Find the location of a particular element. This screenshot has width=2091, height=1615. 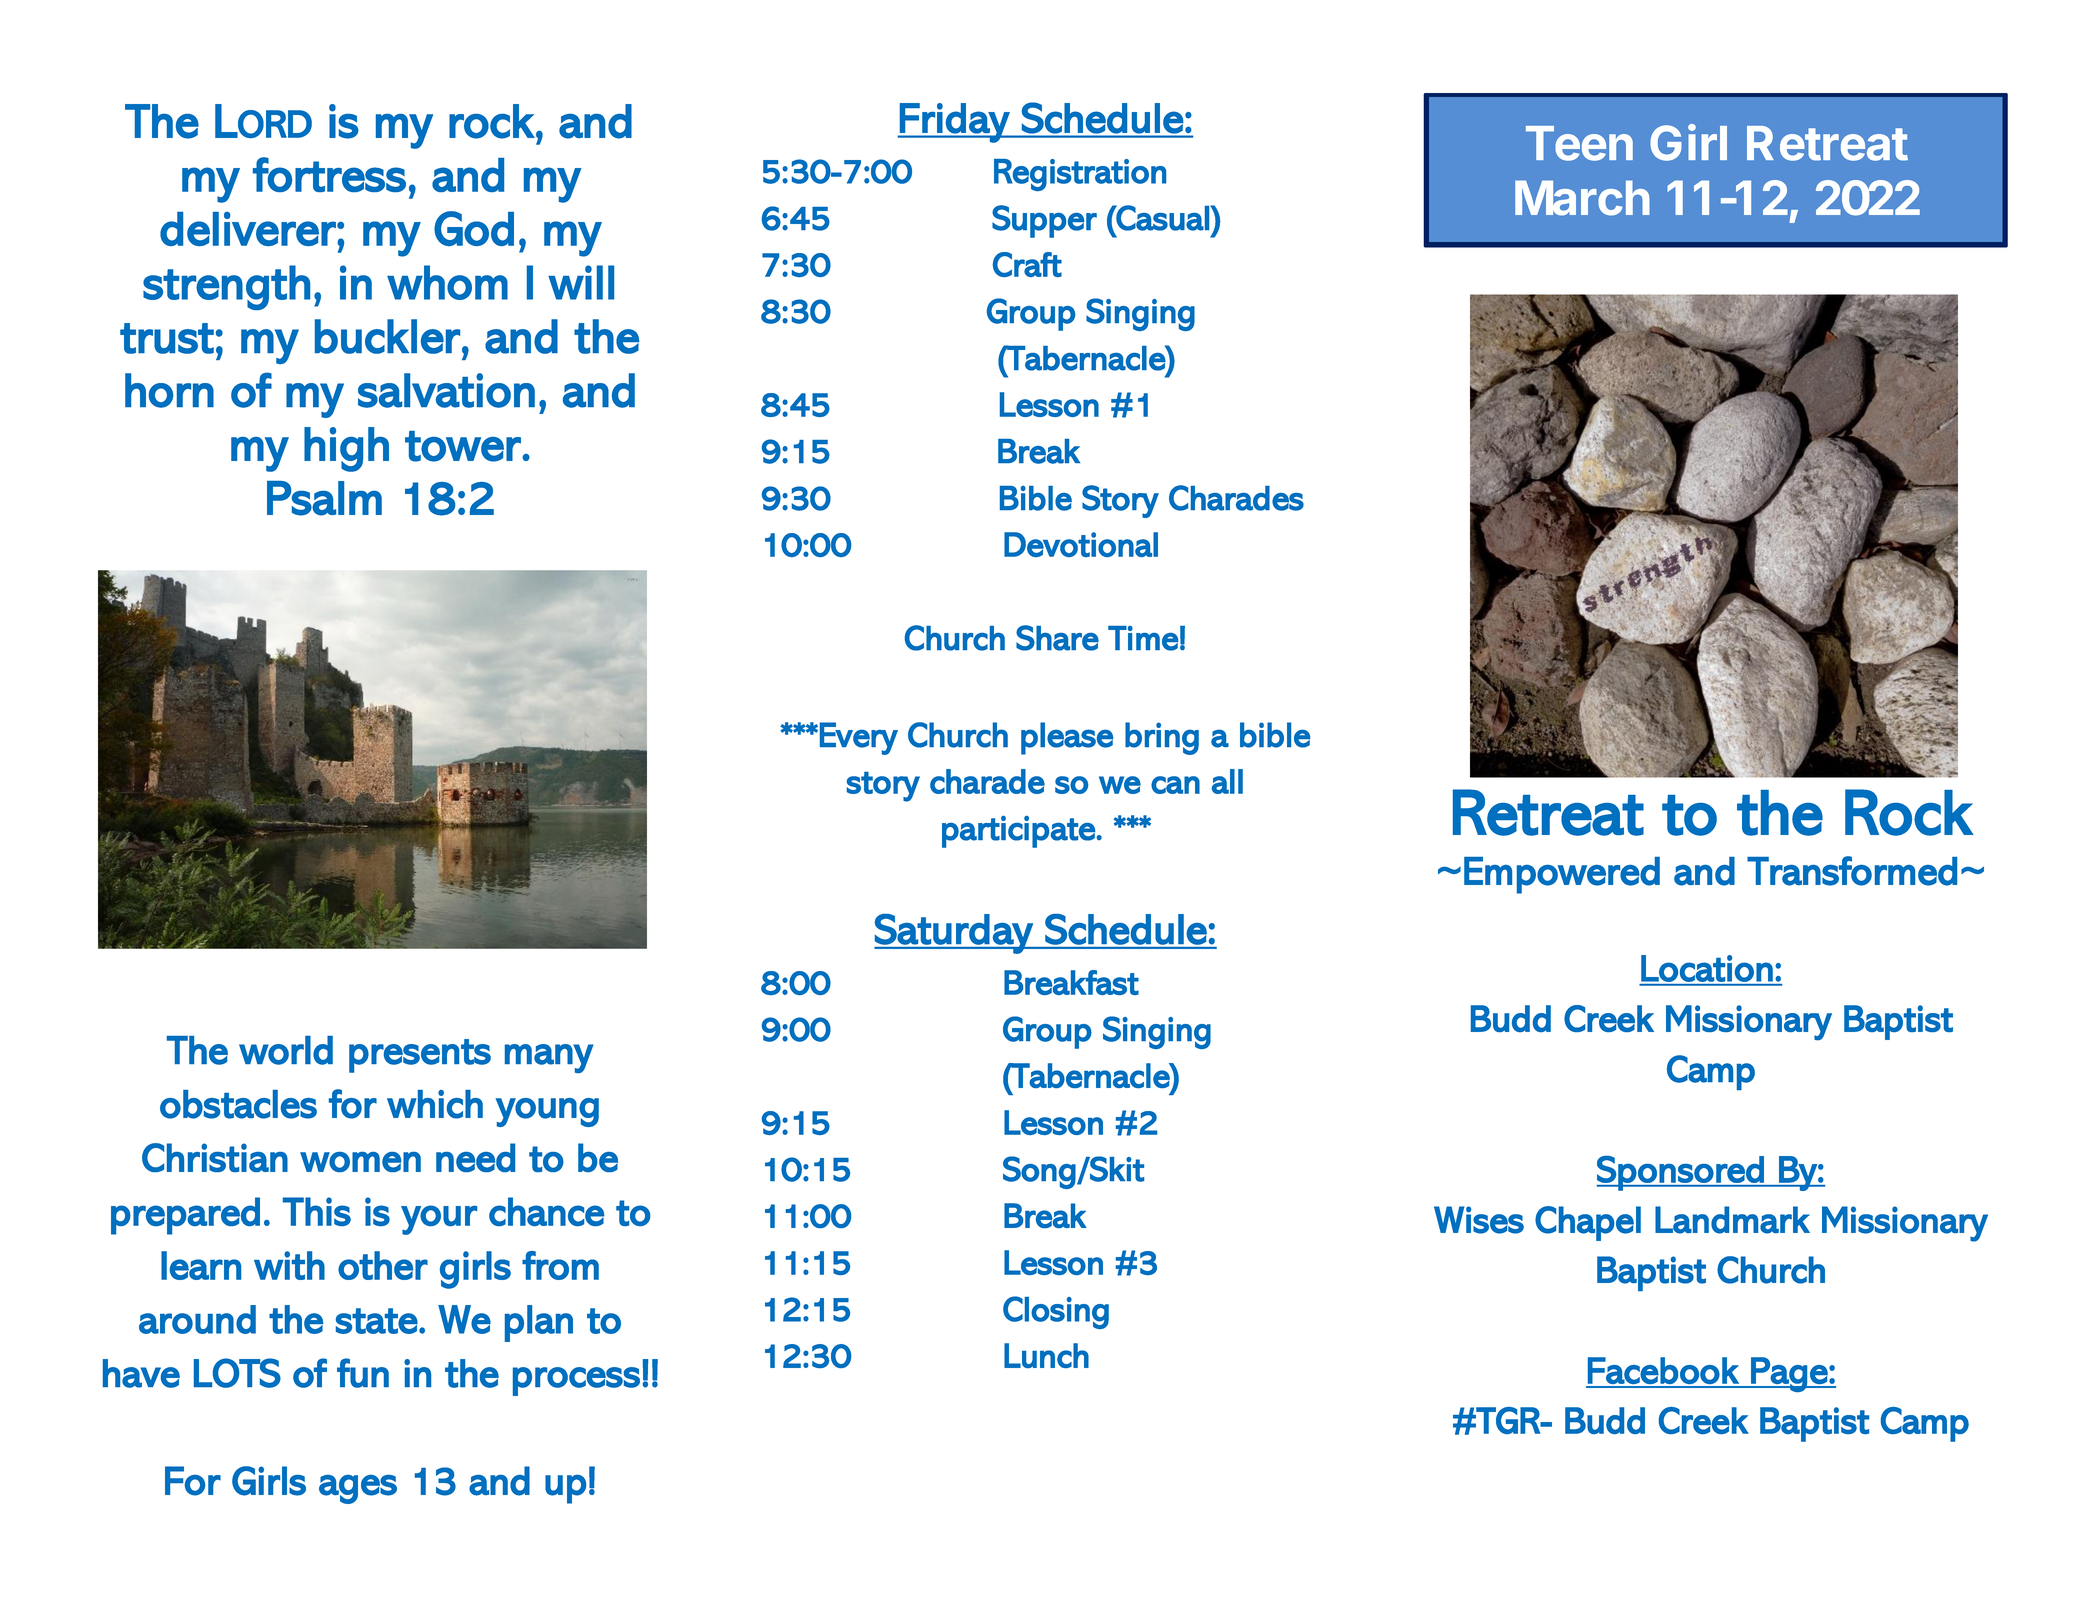

Landmark is located at coordinates (1732, 1220).
